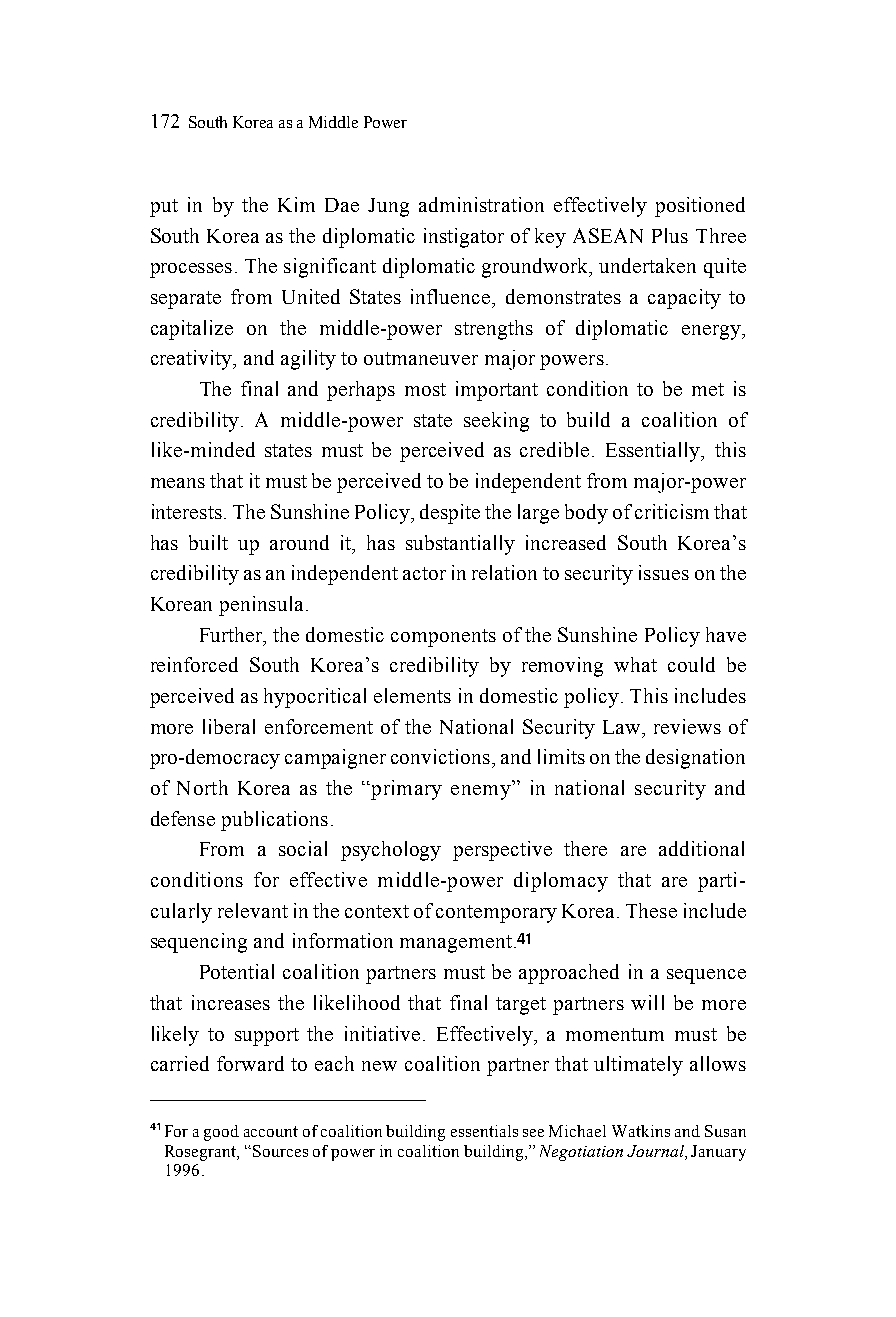  Describe the element at coordinates (464, 238) in the screenshot. I see `instigator` at that location.
